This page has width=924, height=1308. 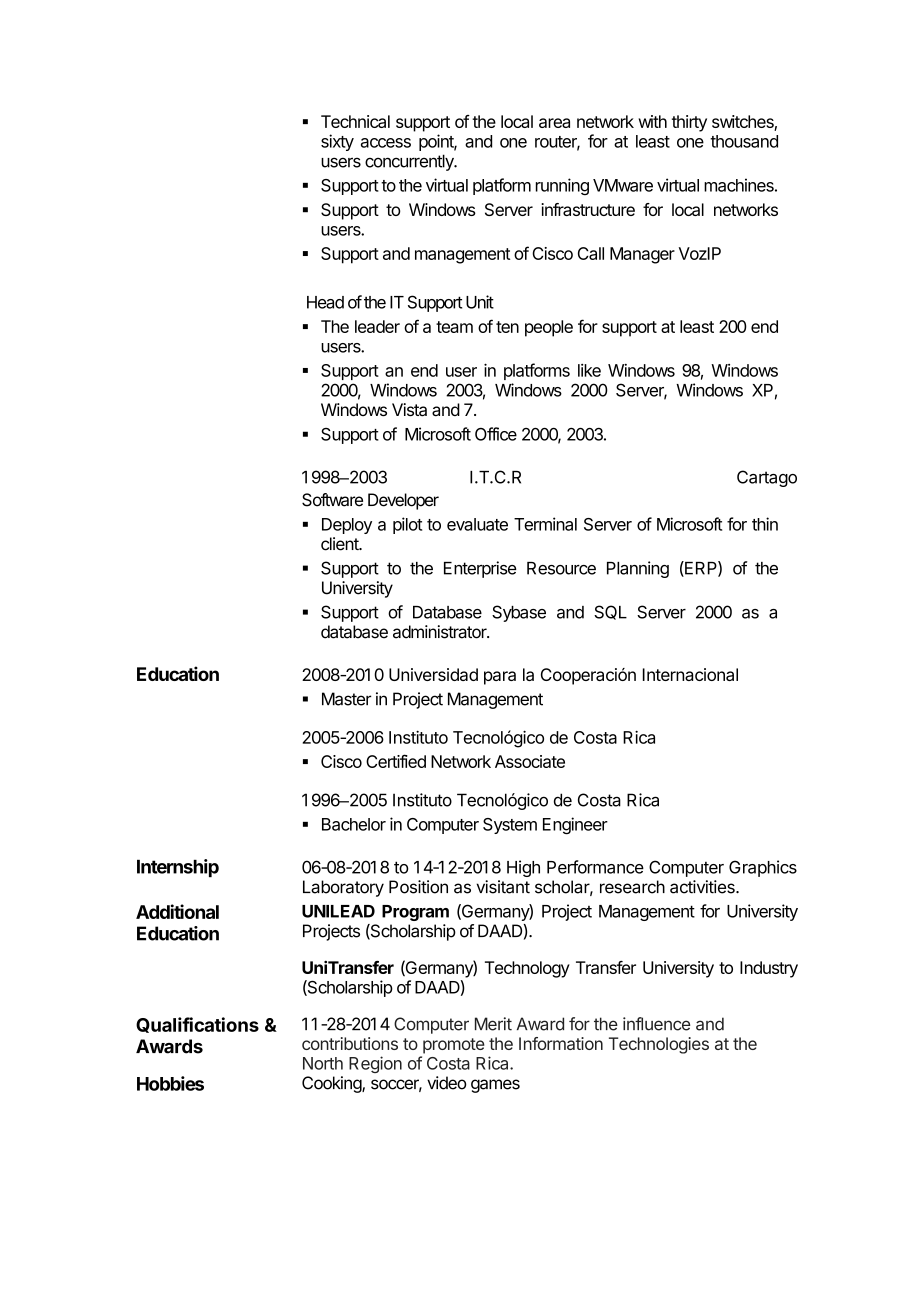 What do you see at coordinates (765, 524) in the page?
I see `thin` at bounding box center [765, 524].
